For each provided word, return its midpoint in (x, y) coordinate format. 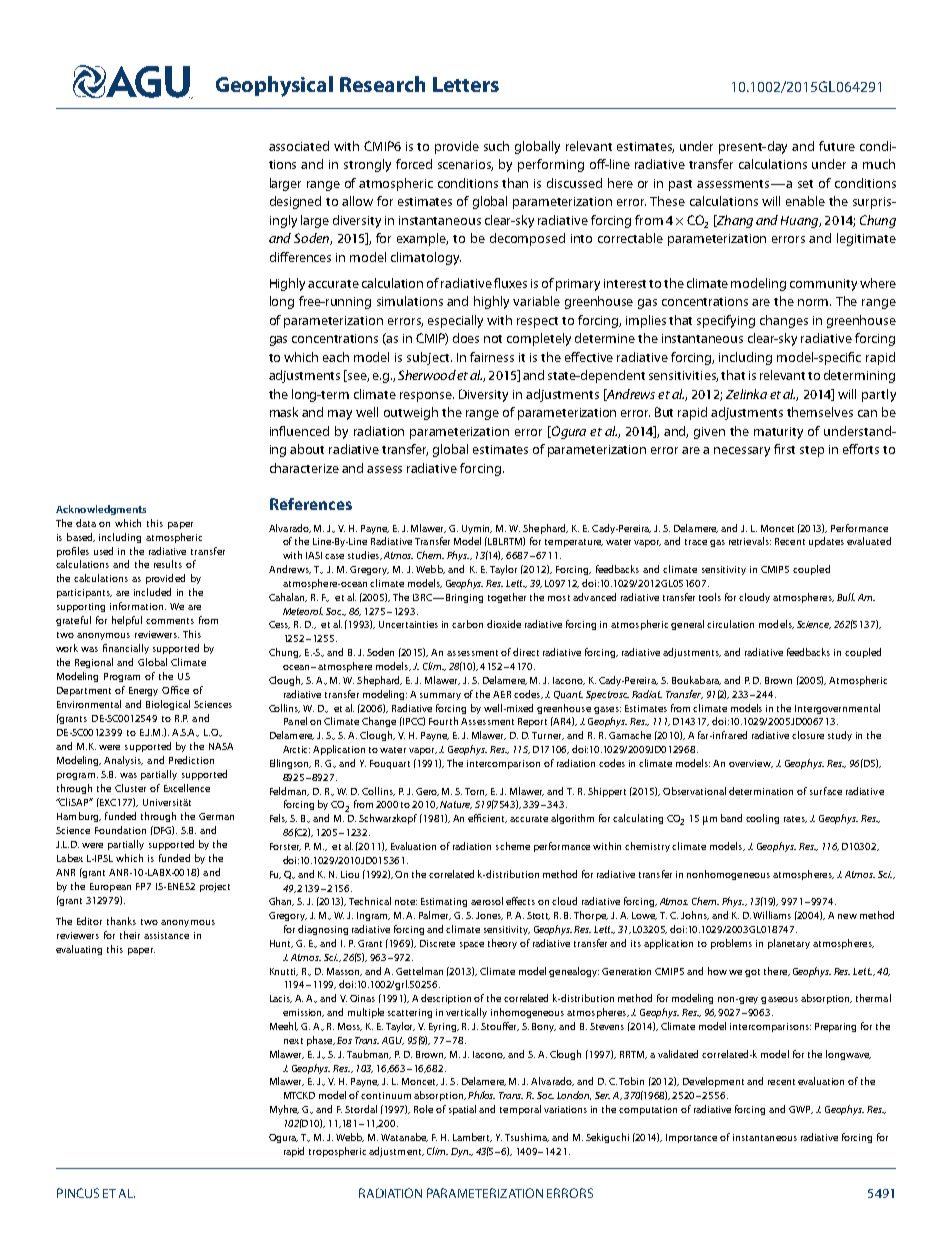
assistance (166, 935)
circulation (730, 624)
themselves (820, 412)
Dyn (461, 1152)
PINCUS (78, 1193)
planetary (789, 944)
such (496, 146)
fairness (492, 357)
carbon (467, 624)
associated (299, 146)
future (837, 146)
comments (170, 621)
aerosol (487, 901)
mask (284, 412)
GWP (801, 1110)
